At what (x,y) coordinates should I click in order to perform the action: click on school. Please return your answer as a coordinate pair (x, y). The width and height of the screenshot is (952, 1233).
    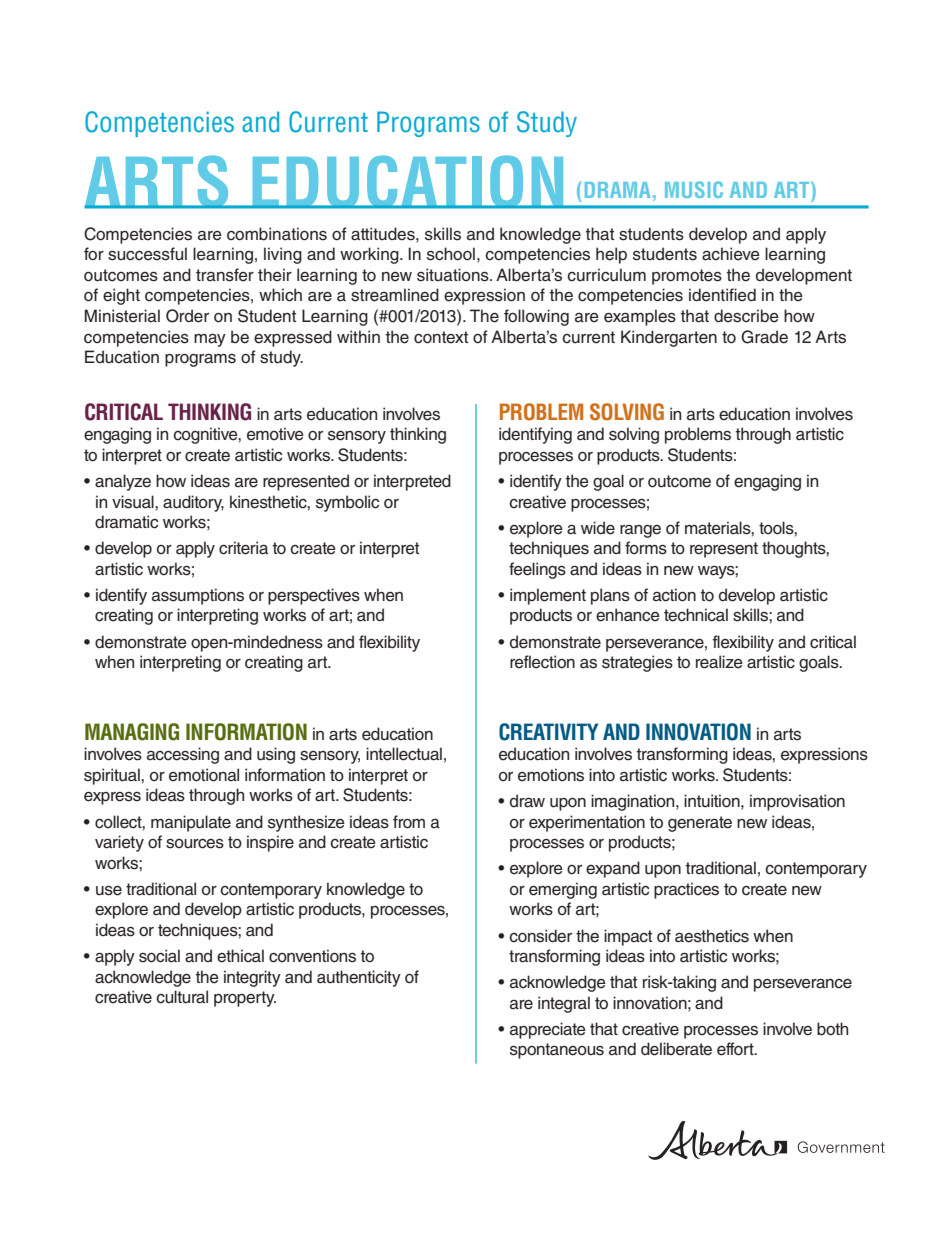
    Looking at the image, I should click on (451, 254).
